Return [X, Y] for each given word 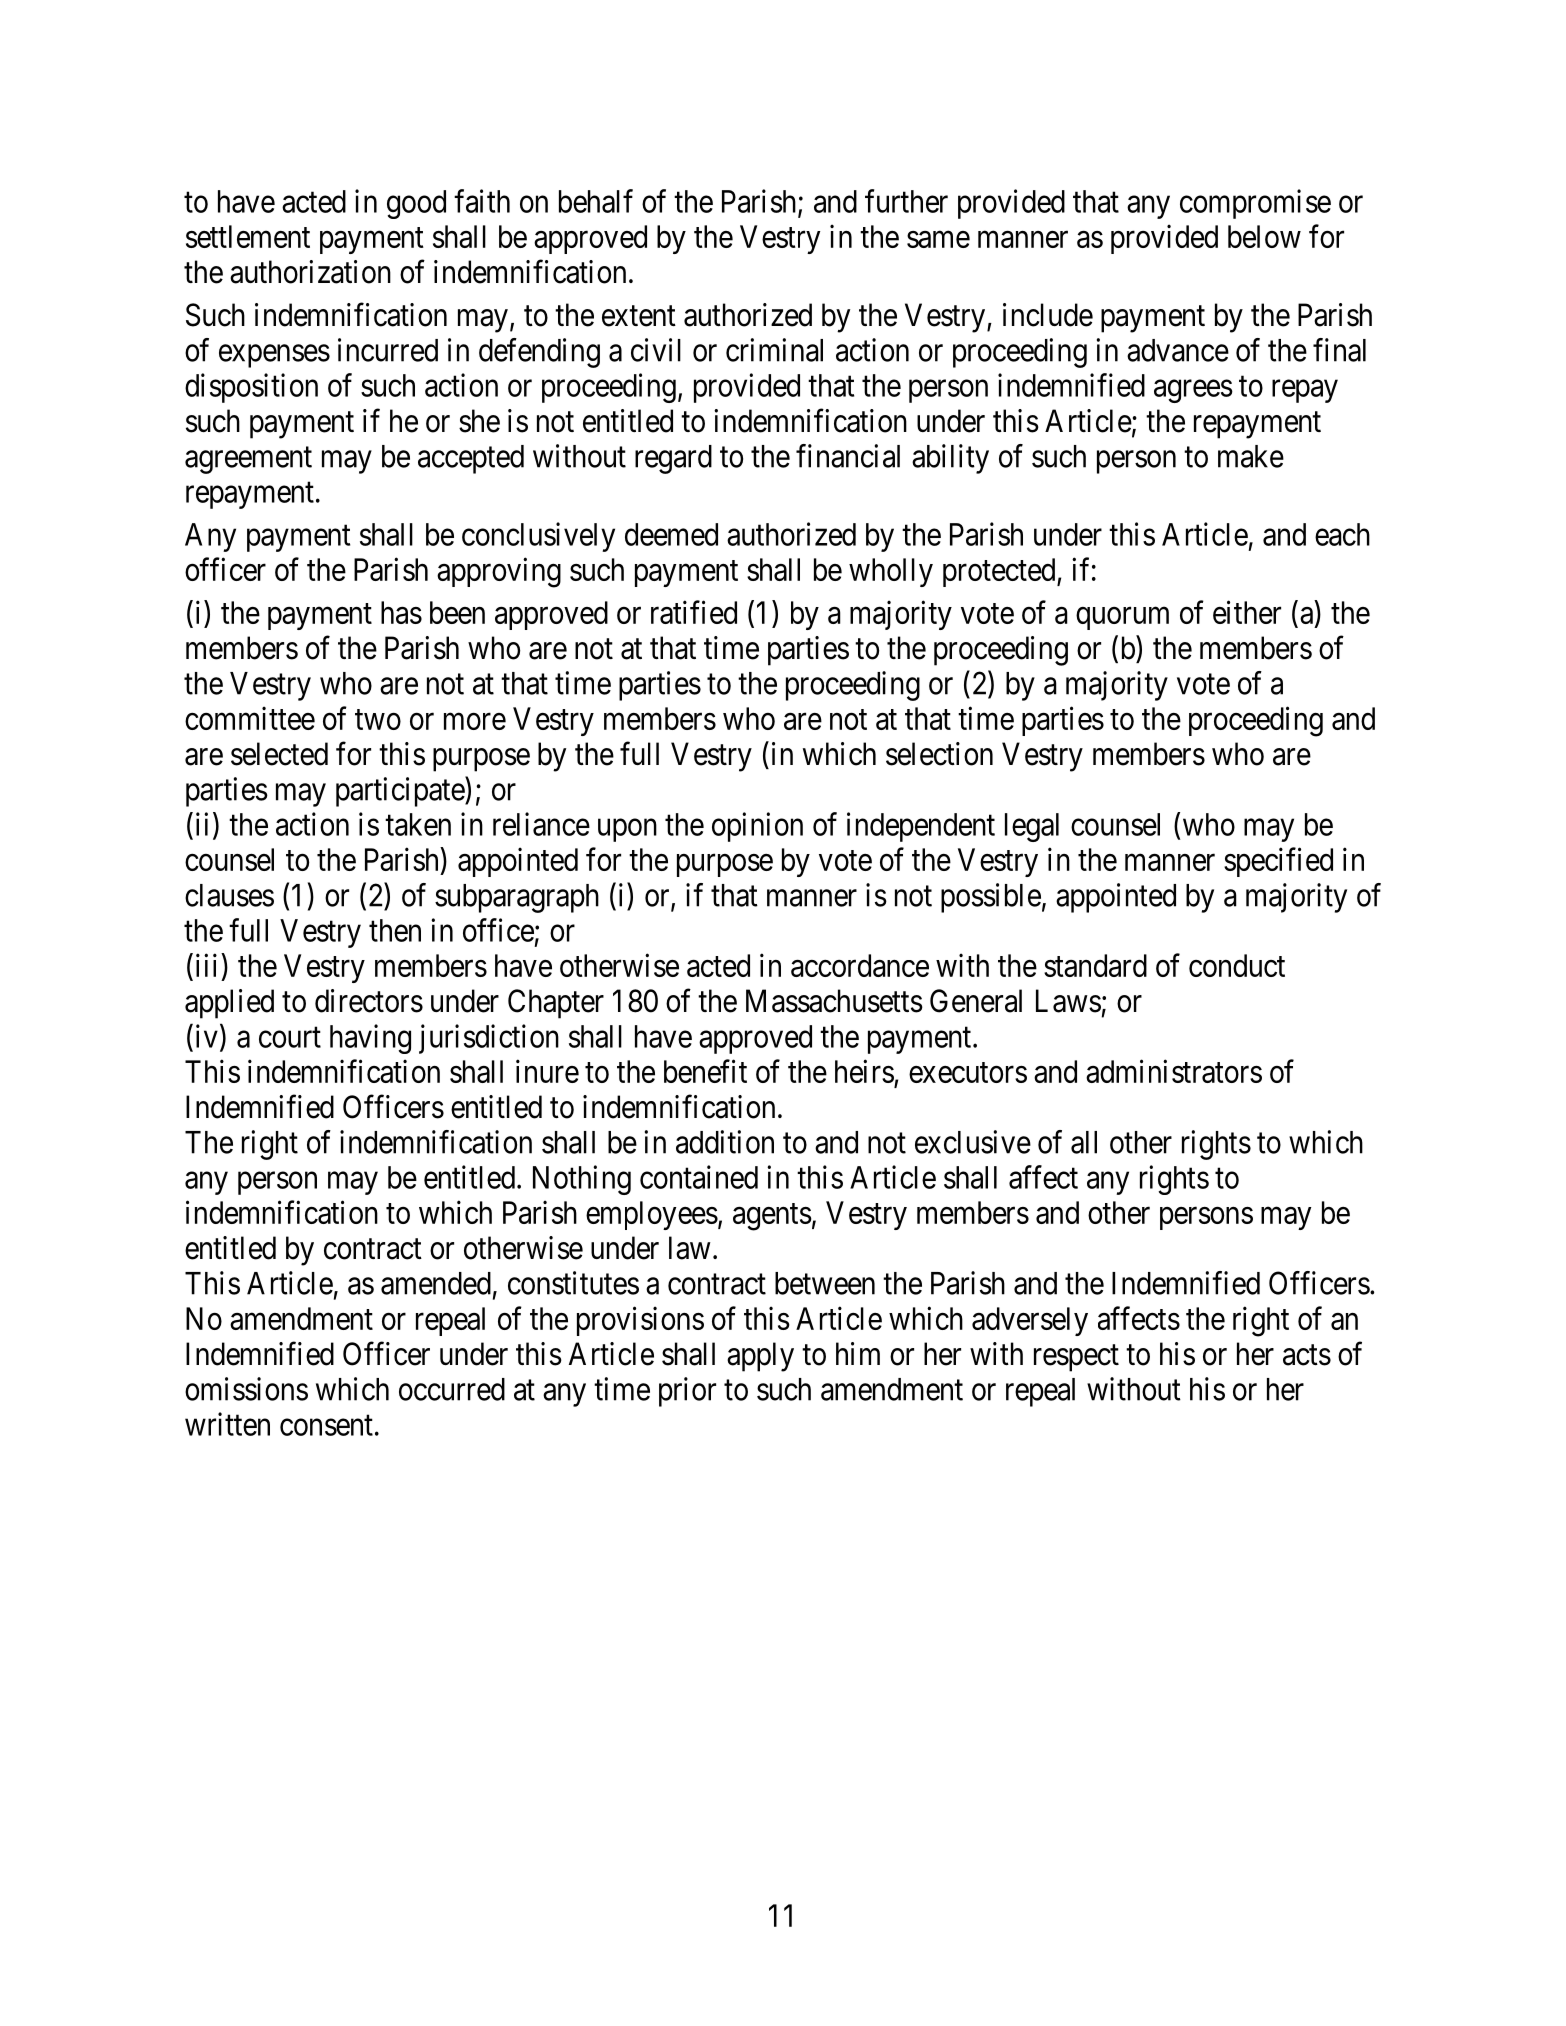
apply [760, 1357]
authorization [310, 272]
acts [1307, 1355]
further [906, 201]
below [1264, 236]
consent [326, 1425]
